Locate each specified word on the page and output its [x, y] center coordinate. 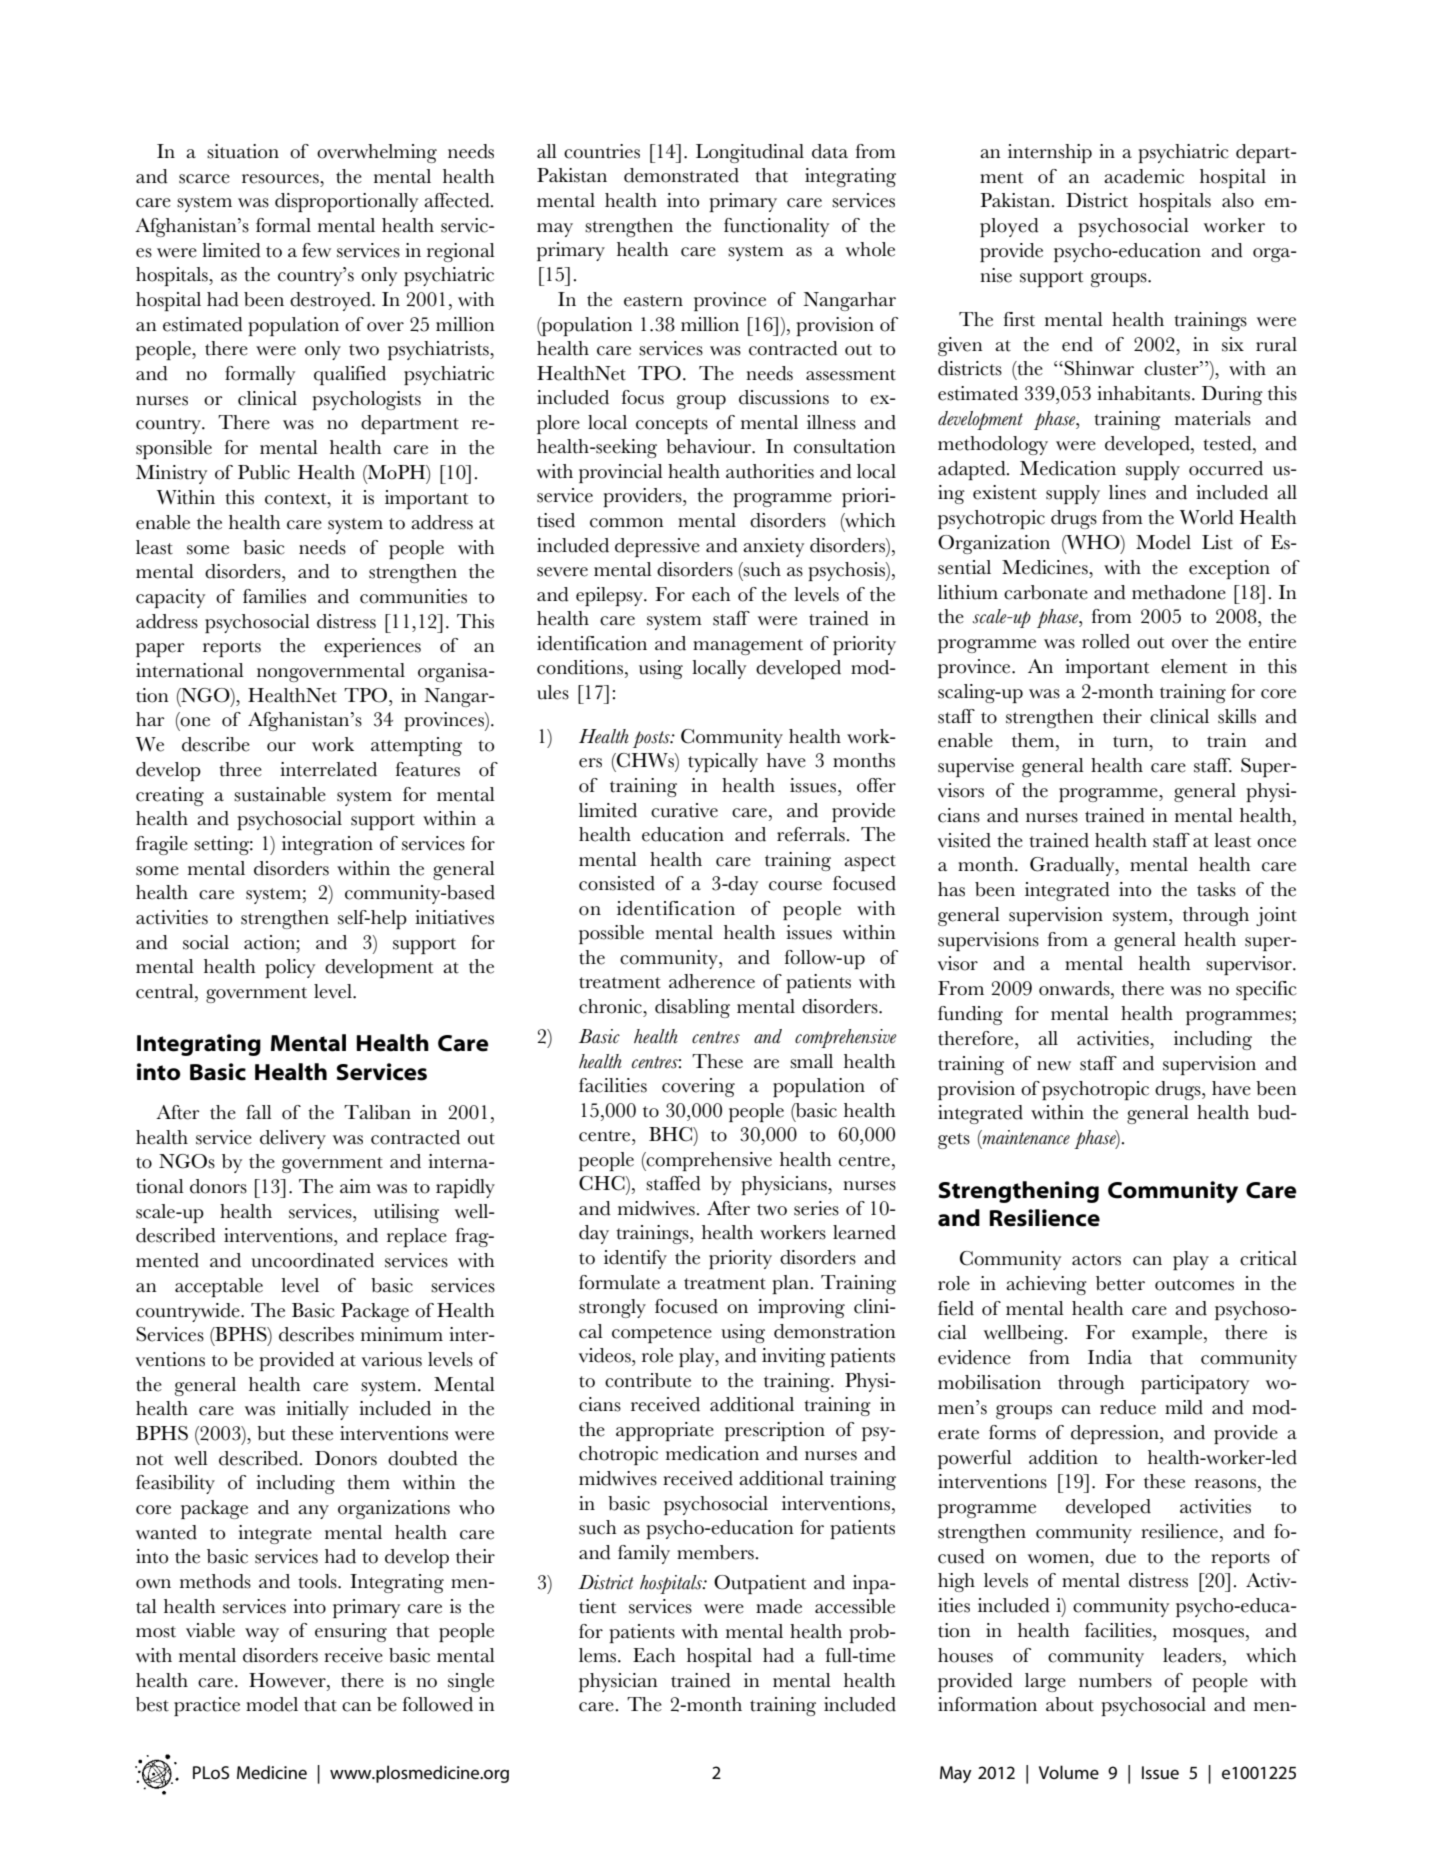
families [274, 596]
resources [281, 179]
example [1168, 1334]
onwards [1075, 988]
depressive [657, 547]
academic [1144, 176]
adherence [712, 981]
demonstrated [681, 175]
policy [290, 968]
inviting [794, 1357]
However [288, 1680]
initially [317, 1410]
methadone [1179, 592]
